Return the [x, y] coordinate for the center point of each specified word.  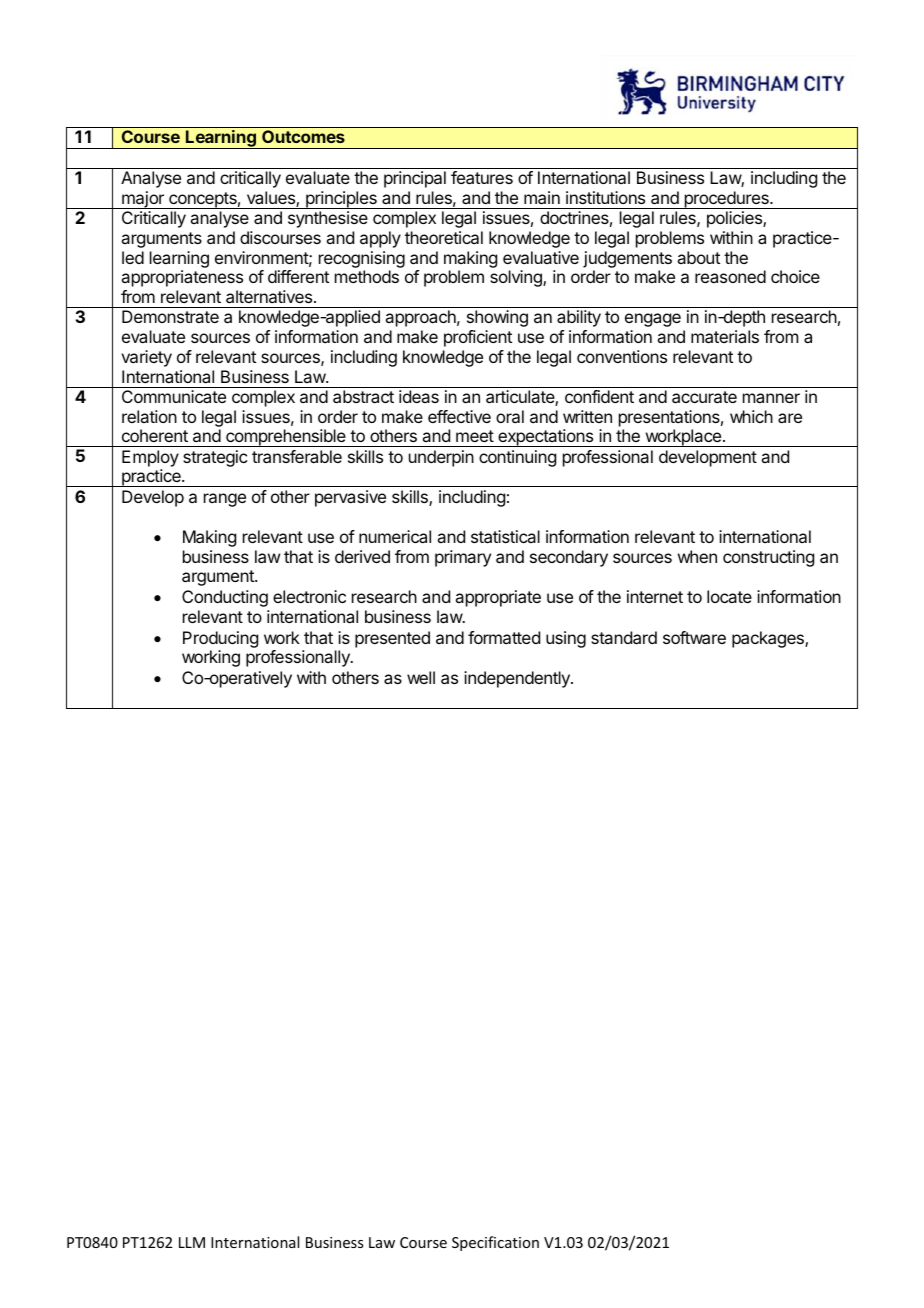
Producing [220, 639]
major [143, 200]
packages [769, 639]
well [421, 677]
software [694, 637]
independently [518, 679]
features [482, 177]
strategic [215, 458]
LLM [192, 1242]
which [751, 416]
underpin [441, 458]
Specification [495, 1243]
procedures [726, 200]
